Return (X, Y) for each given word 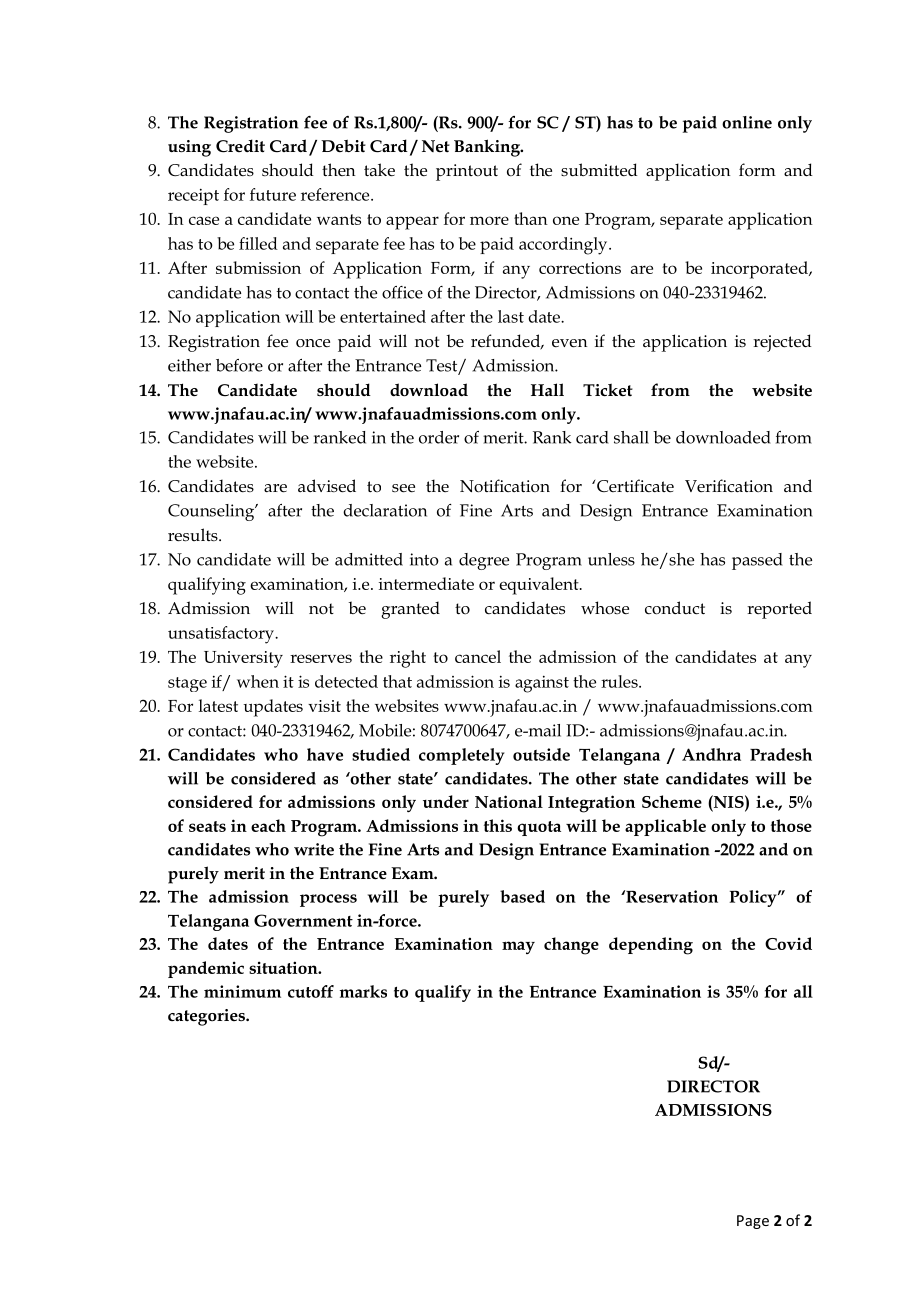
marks (363, 991)
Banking (488, 148)
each (268, 825)
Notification (505, 486)
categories (207, 1017)
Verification (729, 486)
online (747, 122)
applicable (665, 827)
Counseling (212, 512)
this (498, 825)
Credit (240, 146)
